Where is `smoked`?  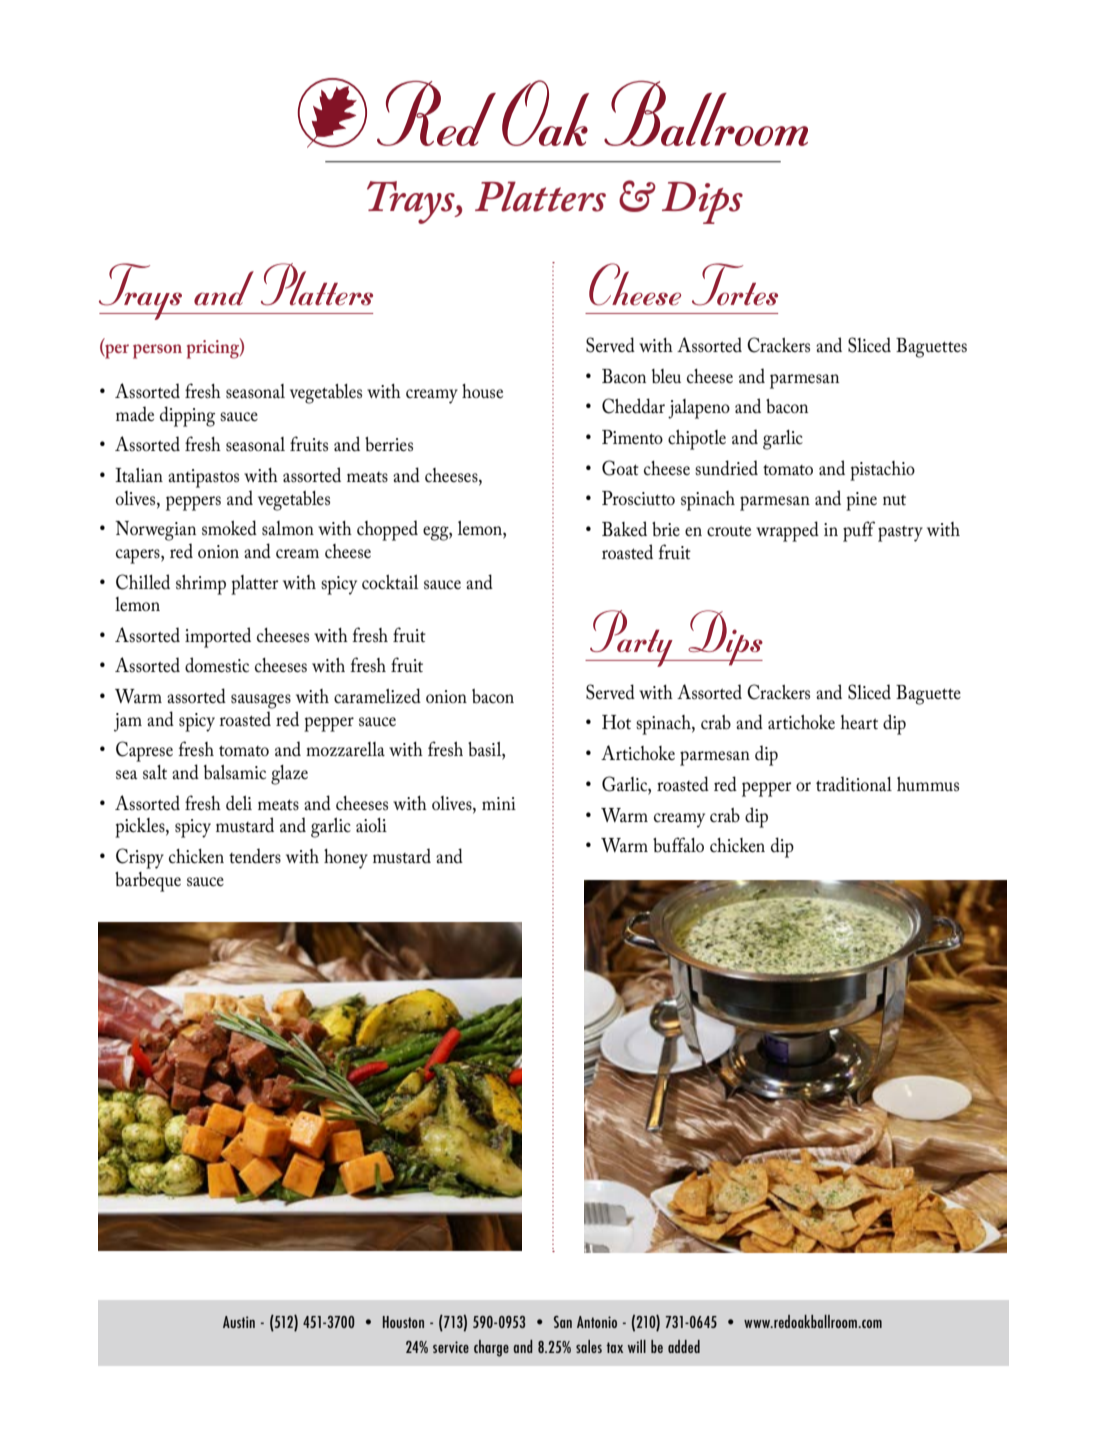
smoked is located at coordinates (229, 528).
